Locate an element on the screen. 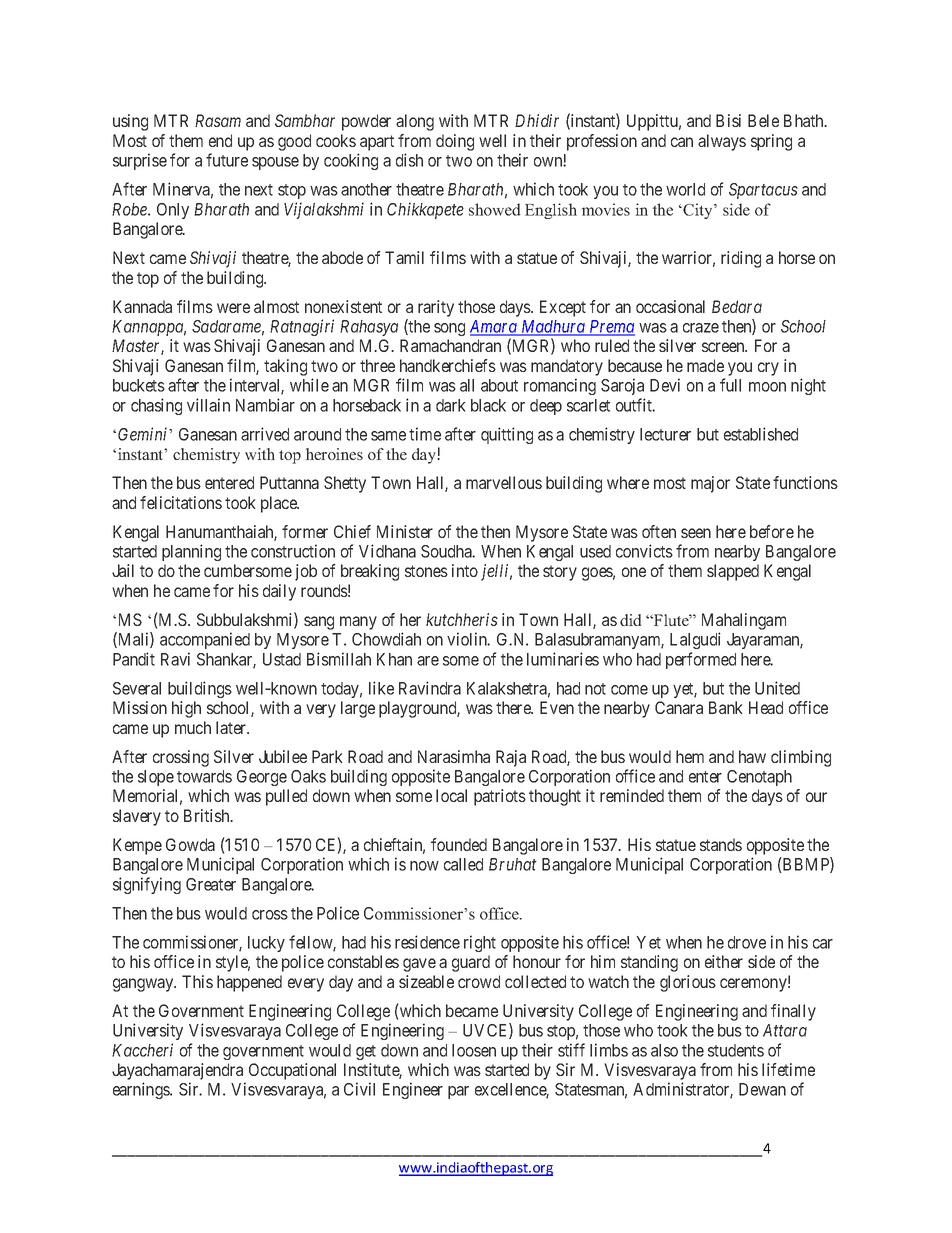 This screenshot has height=1233, width=952. loosen is located at coordinates (474, 1050).
